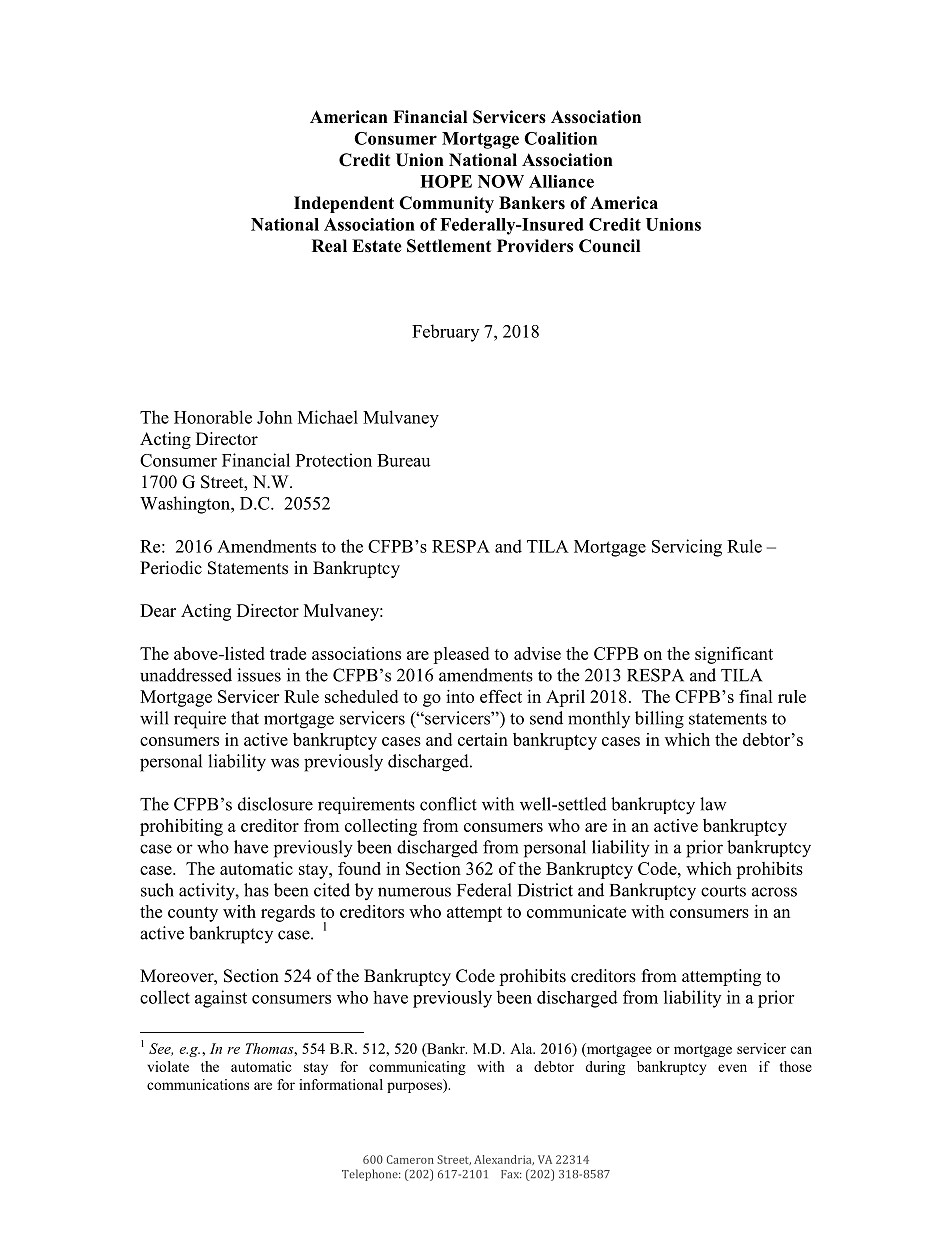  Describe the element at coordinates (198, 1084) in the screenshot. I see `communications` at that location.
